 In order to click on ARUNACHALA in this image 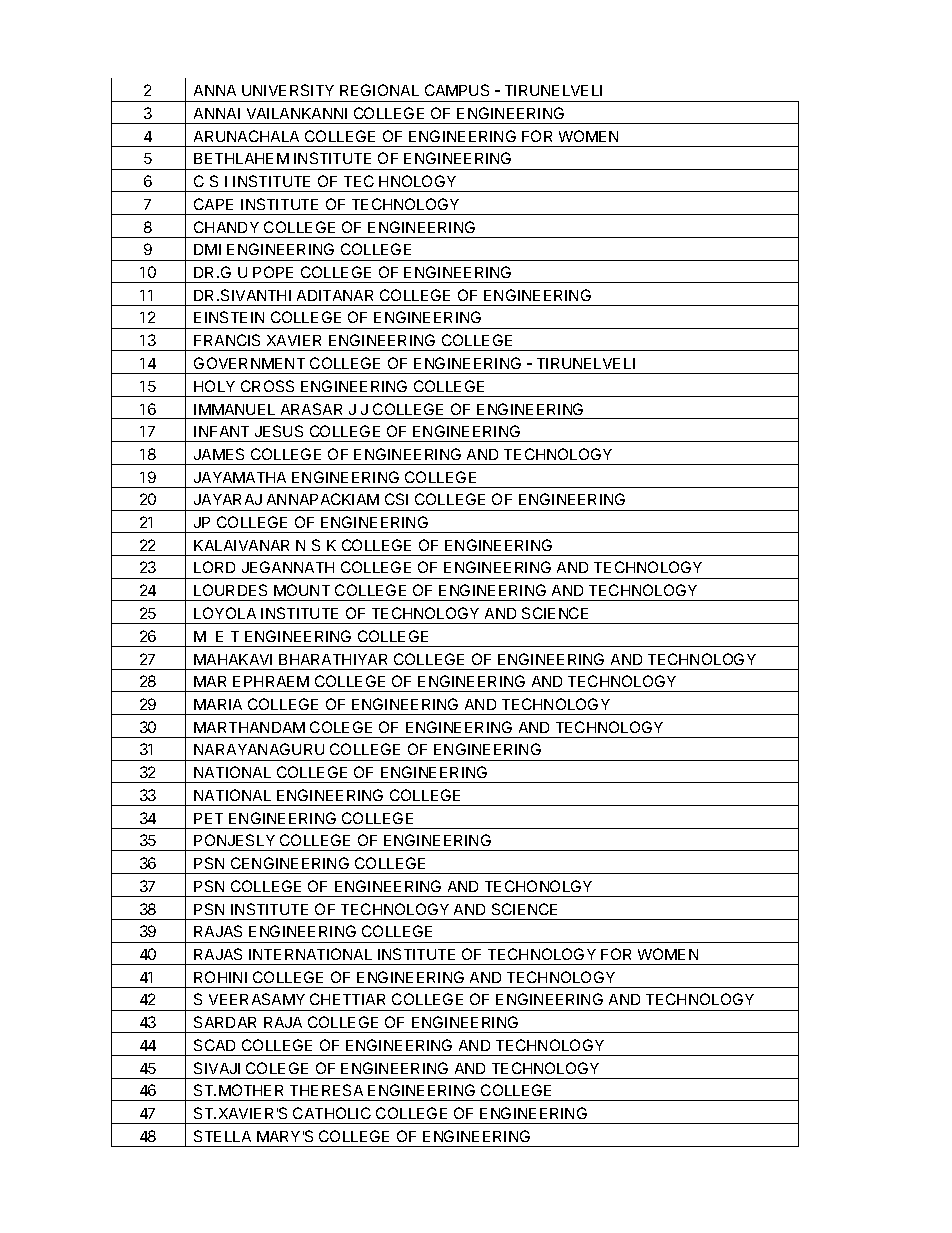, I will do `click(246, 136)`.
